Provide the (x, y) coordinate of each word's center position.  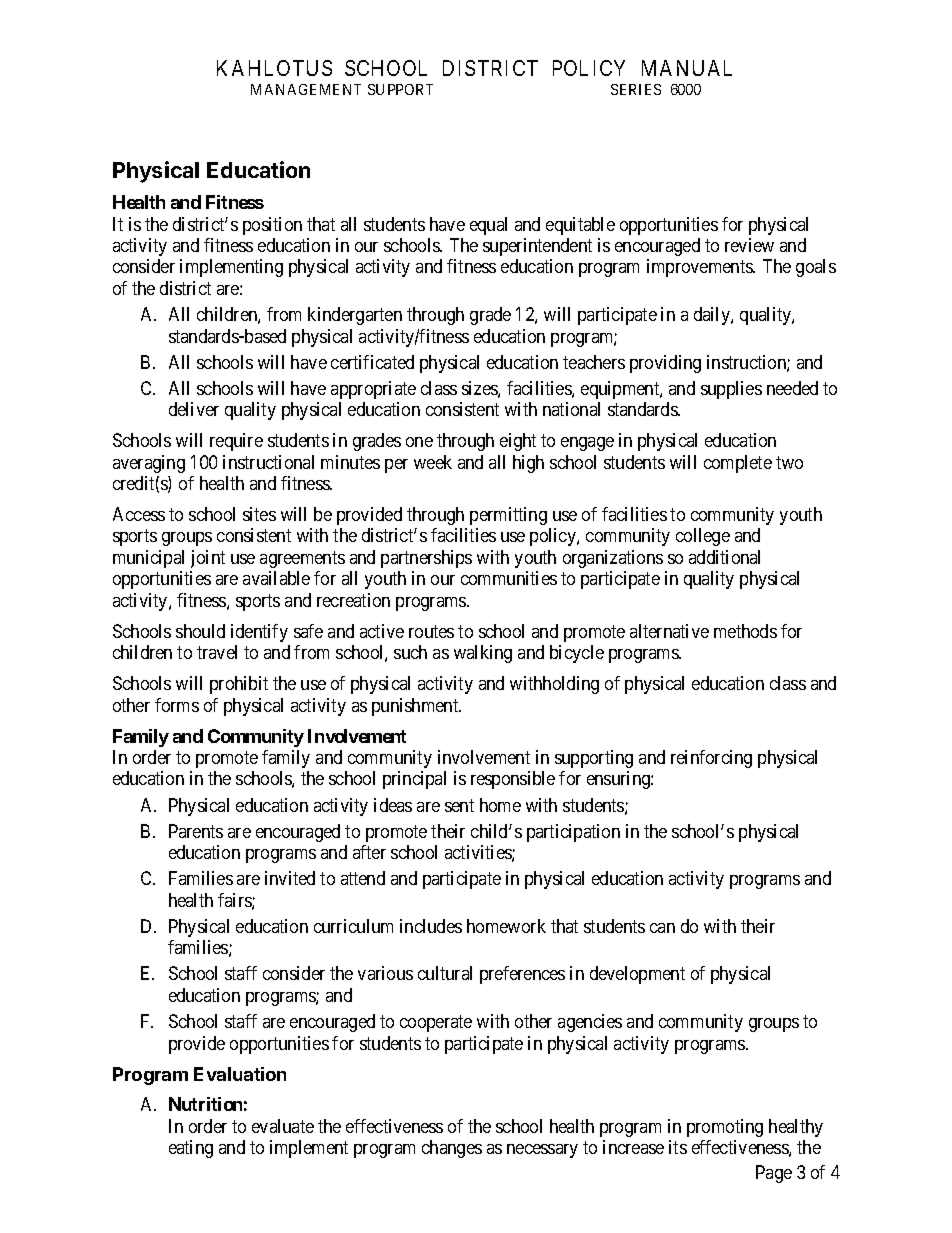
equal (488, 226)
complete (738, 464)
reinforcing (711, 759)
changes (452, 1149)
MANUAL (687, 68)
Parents (196, 831)
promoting (725, 1128)
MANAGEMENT (306, 89)
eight (518, 442)
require (236, 442)
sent (459, 805)
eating (191, 1149)
